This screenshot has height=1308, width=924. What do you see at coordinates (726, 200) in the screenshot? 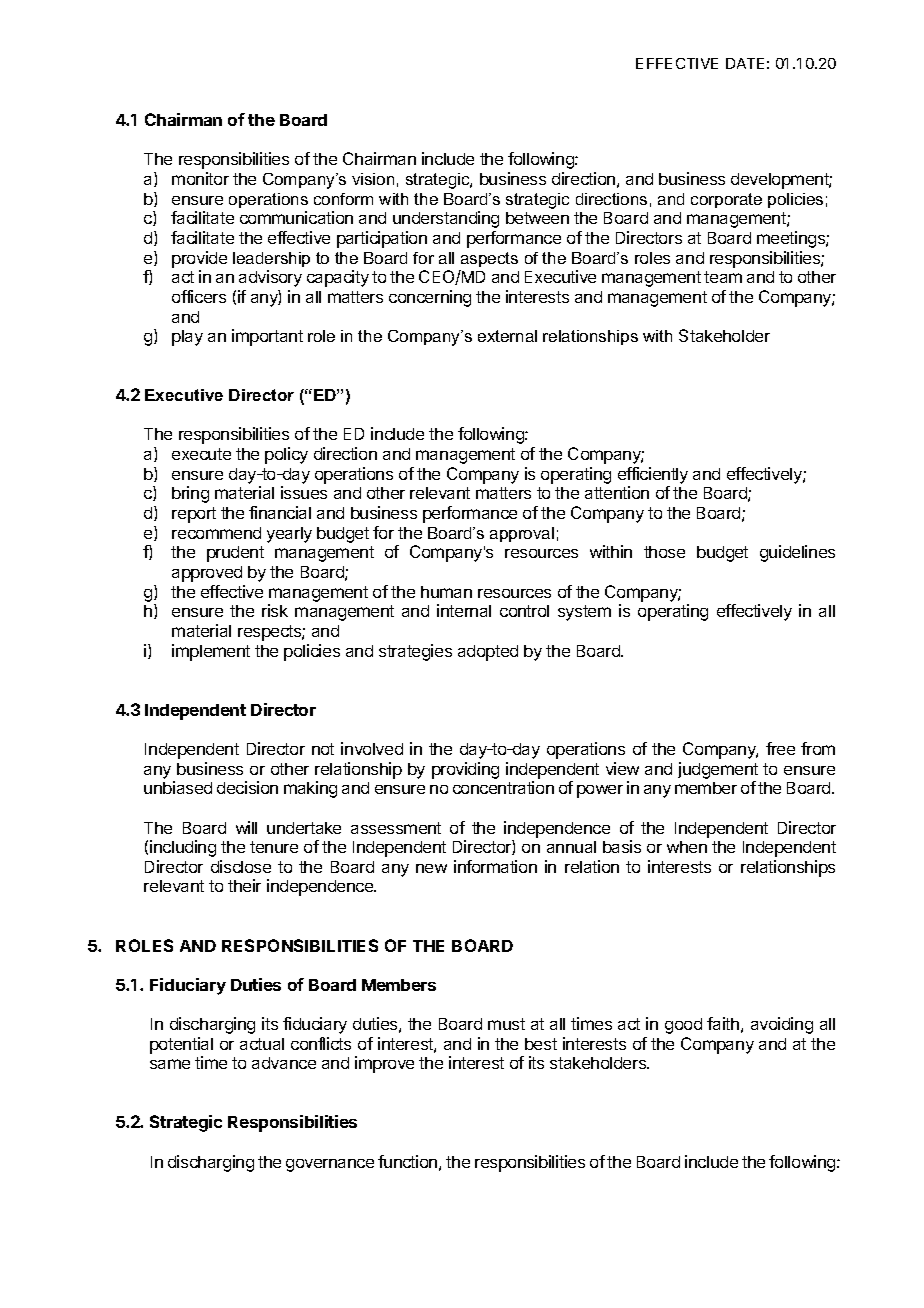
I see `corporate` at bounding box center [726, 200].
